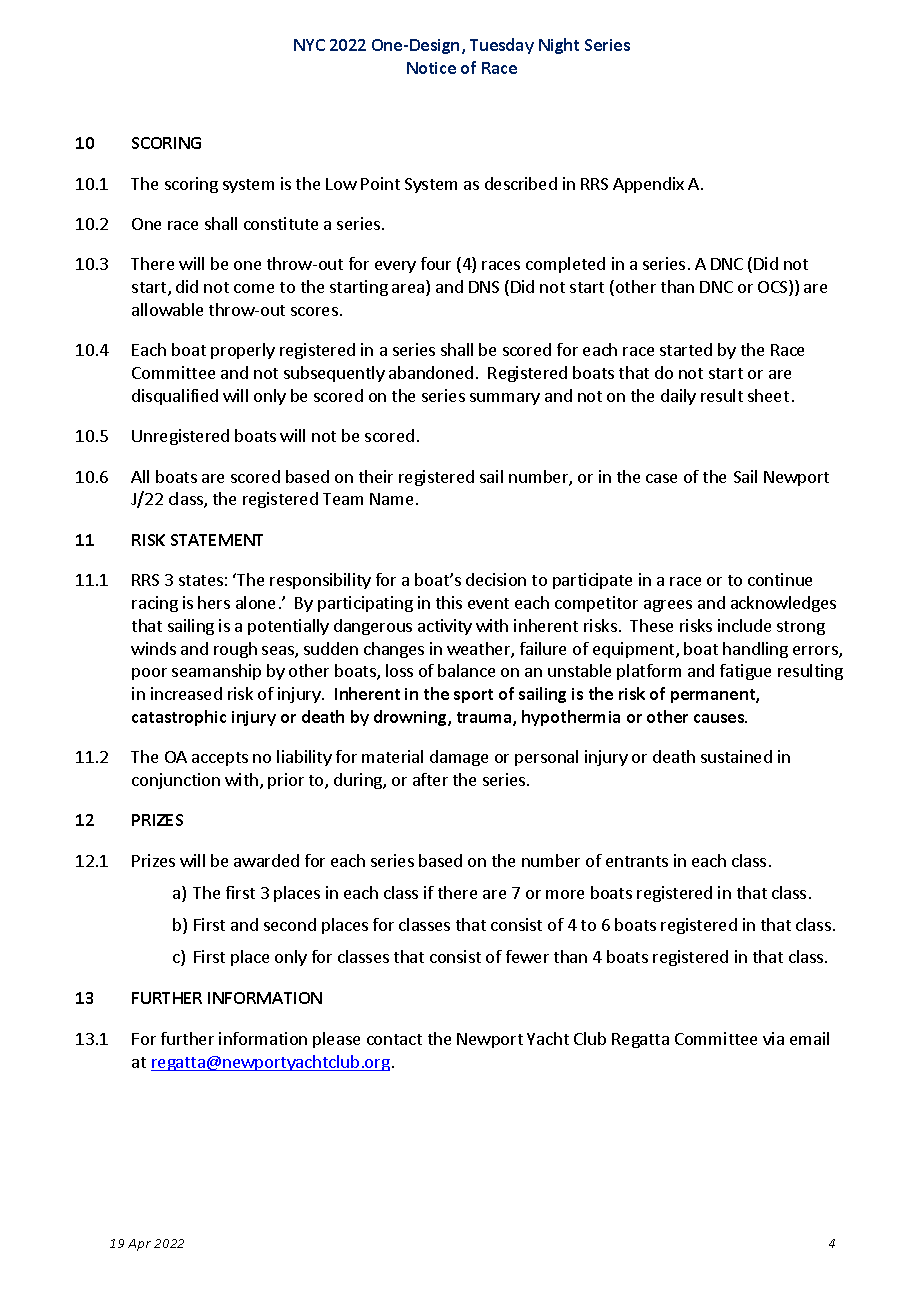 This screenshot has width=924, height=1308. What do you see at coordinates (139, 1245) in the screenshot?
I see `Apr` at bounding box center [139, 1245].
